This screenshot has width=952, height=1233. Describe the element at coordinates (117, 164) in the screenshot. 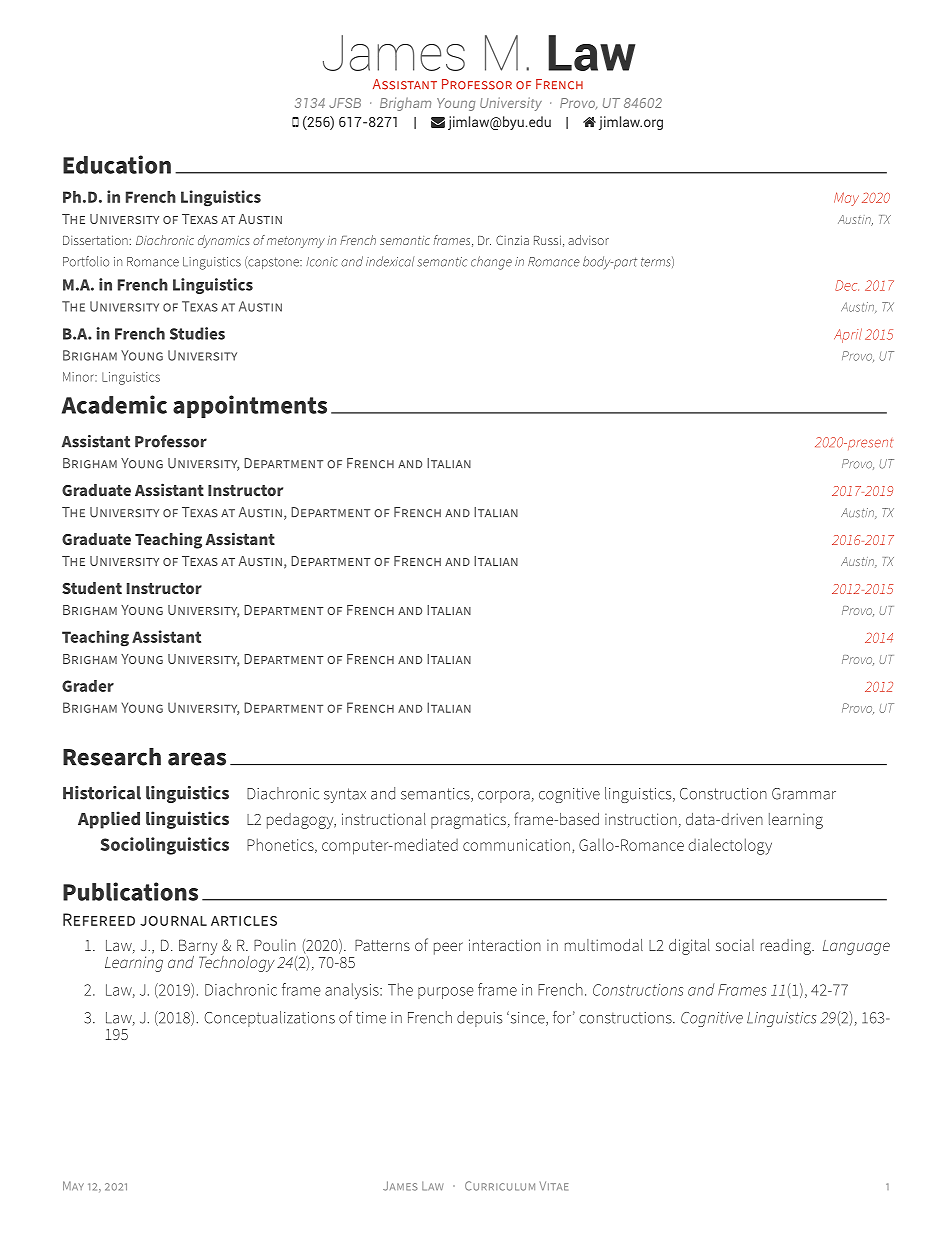

I see `Education` at that location.
